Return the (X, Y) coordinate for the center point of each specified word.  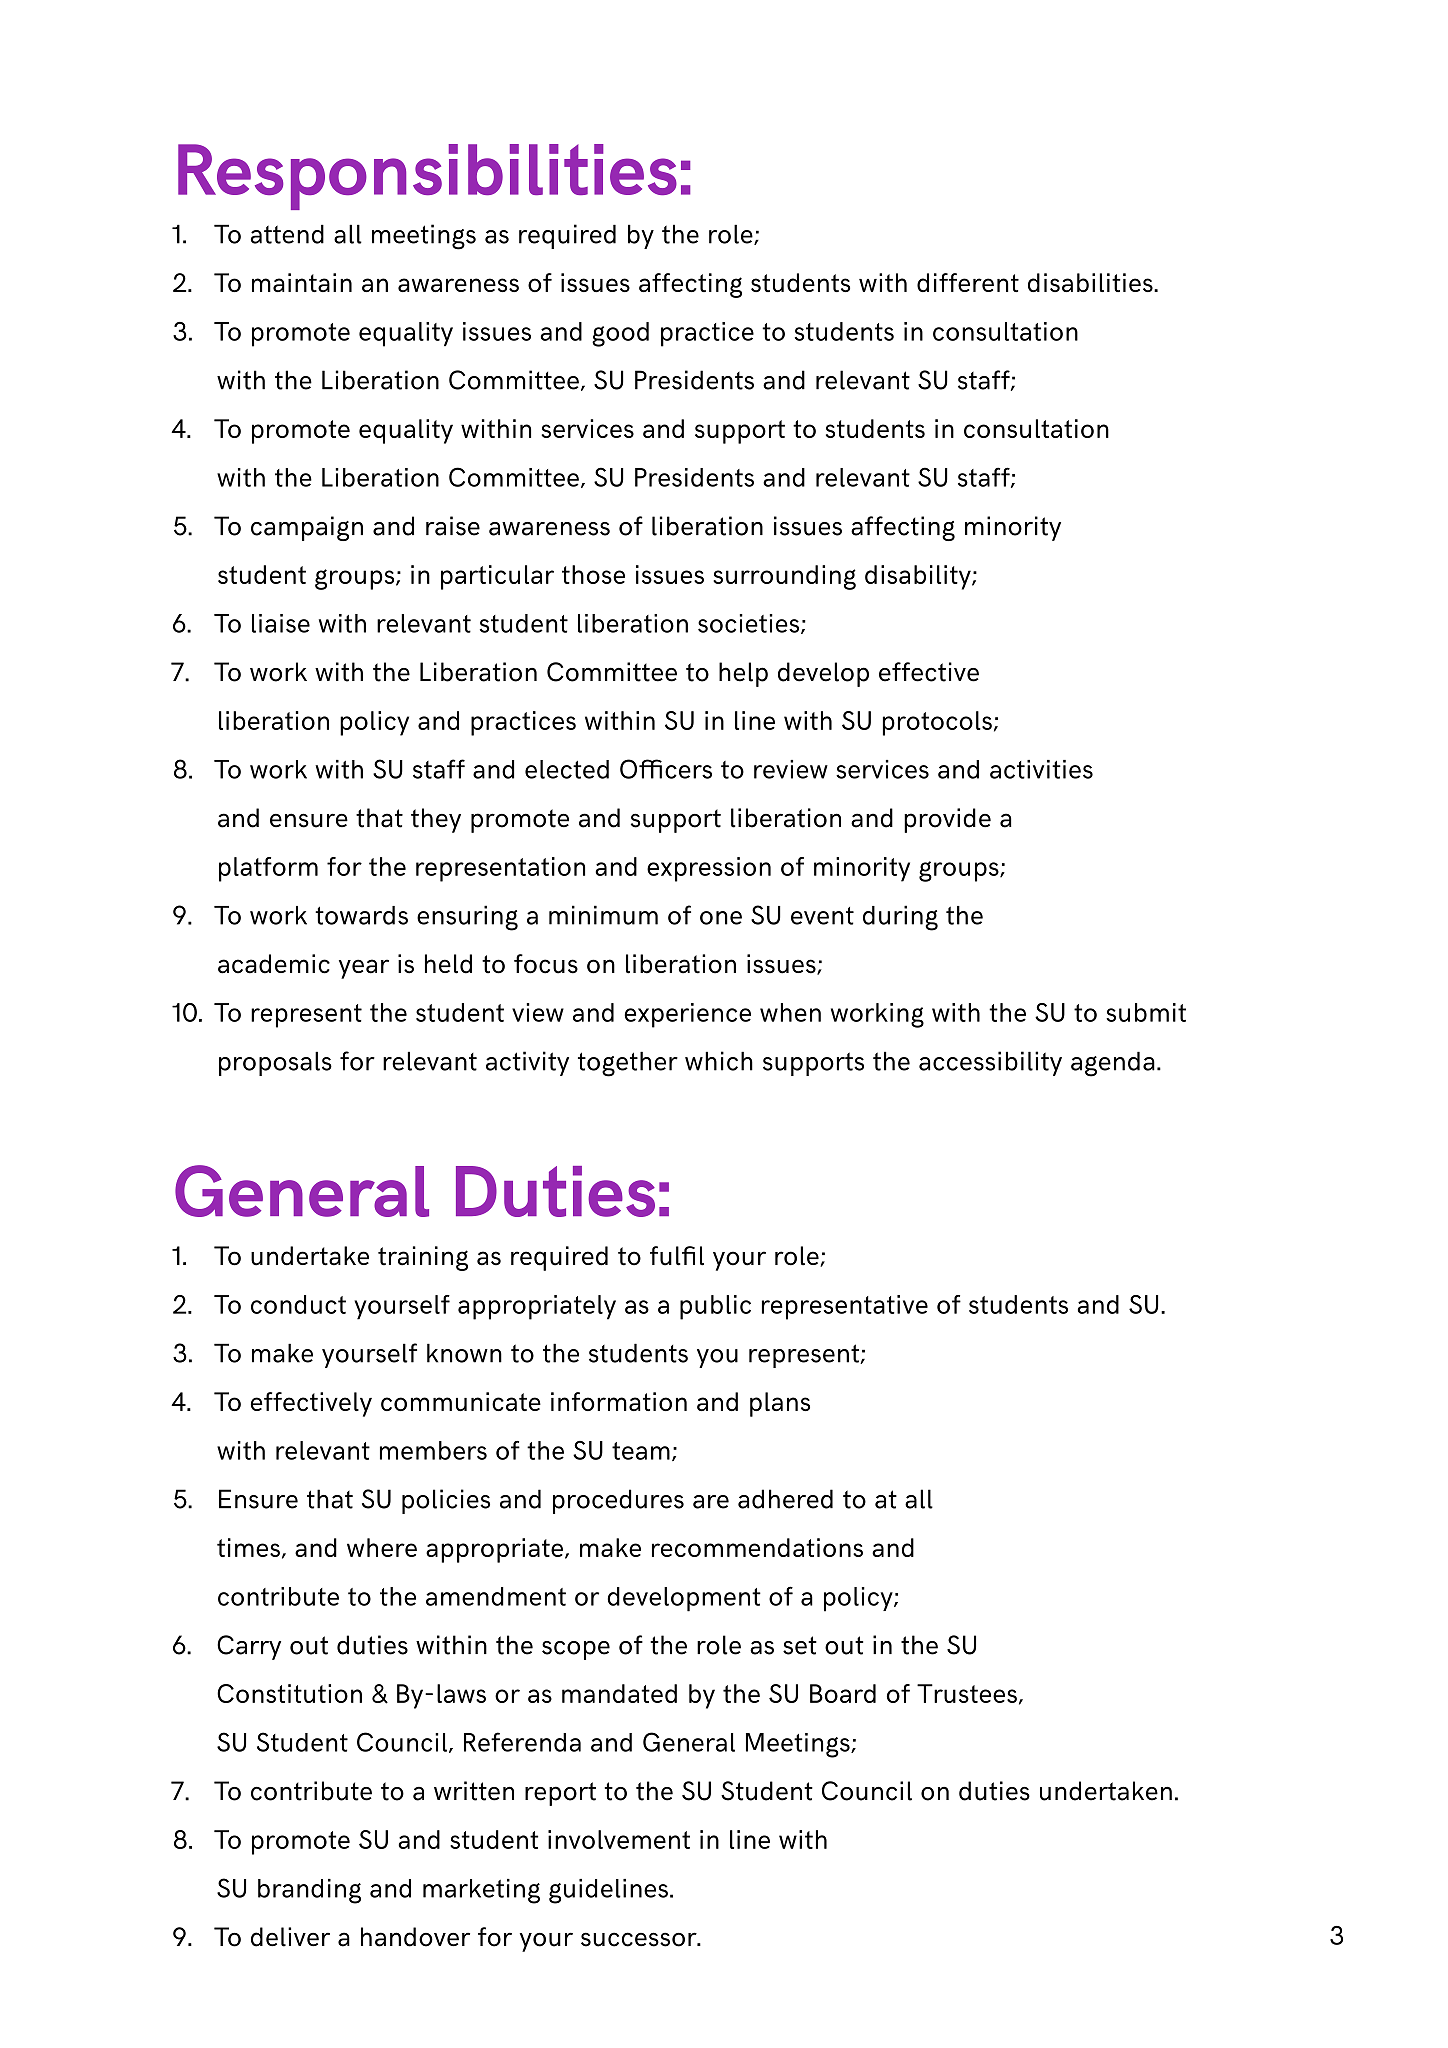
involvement (619, 1839)
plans (780, 1404)
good (620, 334)
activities (1041, 769)
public (715, 1307)
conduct (298, 1304)
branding (309, 1891)
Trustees (967, 1693)
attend (287, 234)
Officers (666, 769)
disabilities (1091, 282)
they (436, 820)
